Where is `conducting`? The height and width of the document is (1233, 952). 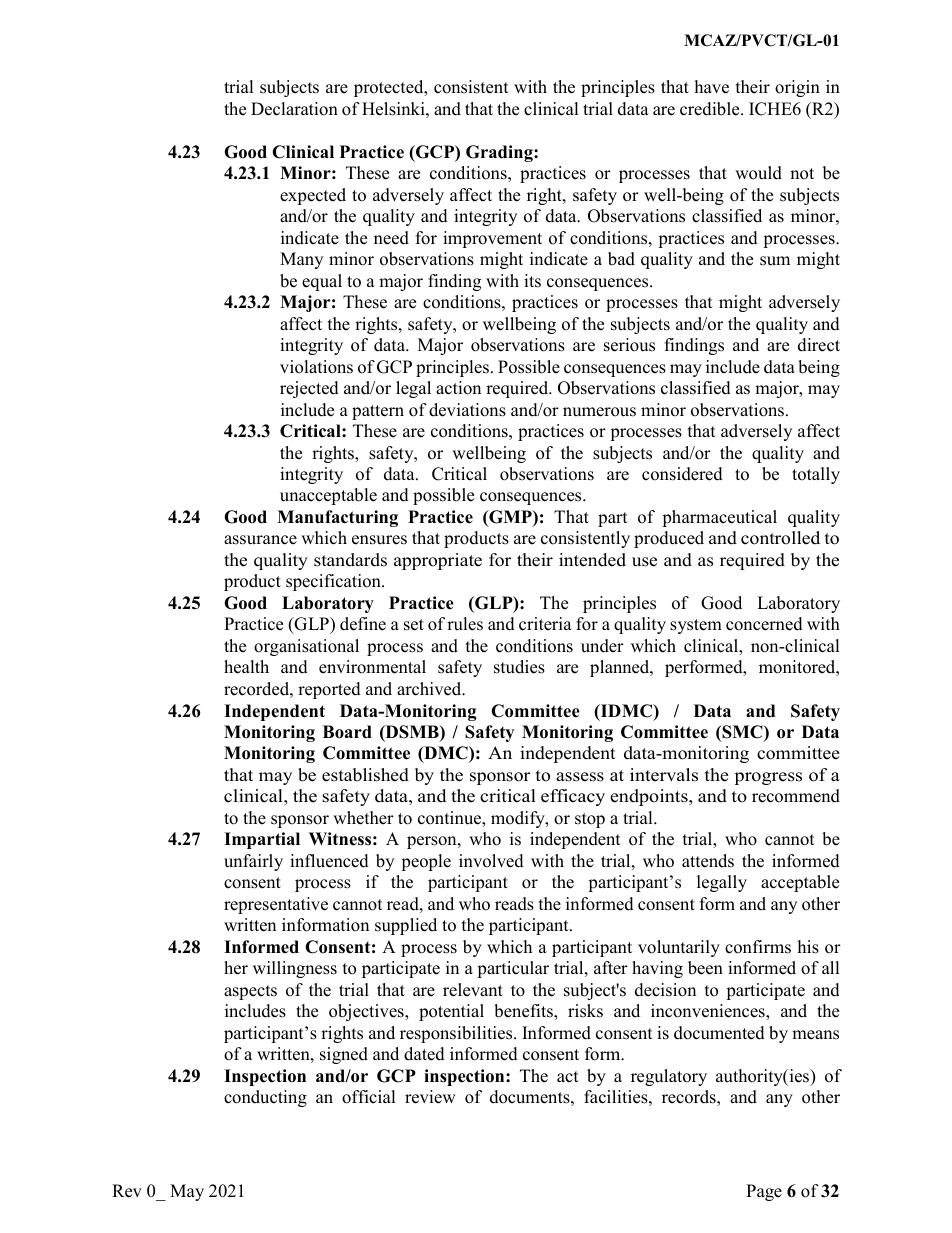
conducting is located at coordinates (265, 1098).
